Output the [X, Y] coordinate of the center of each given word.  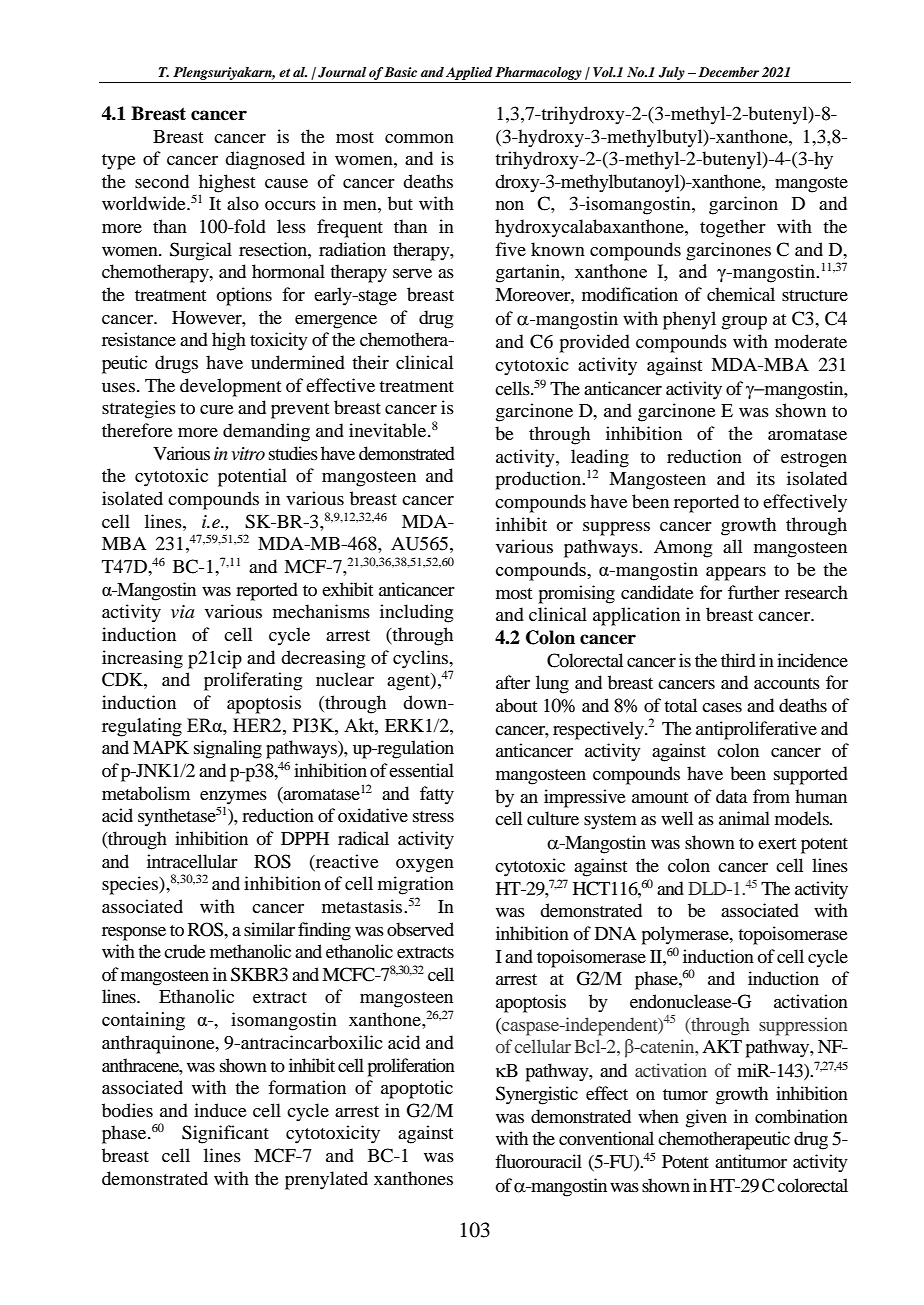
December [728, 72]
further [754, 592]
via [182, 612]
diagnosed [265, 160]
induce [220, 1110]
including [416, 613]
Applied [469, 73]
